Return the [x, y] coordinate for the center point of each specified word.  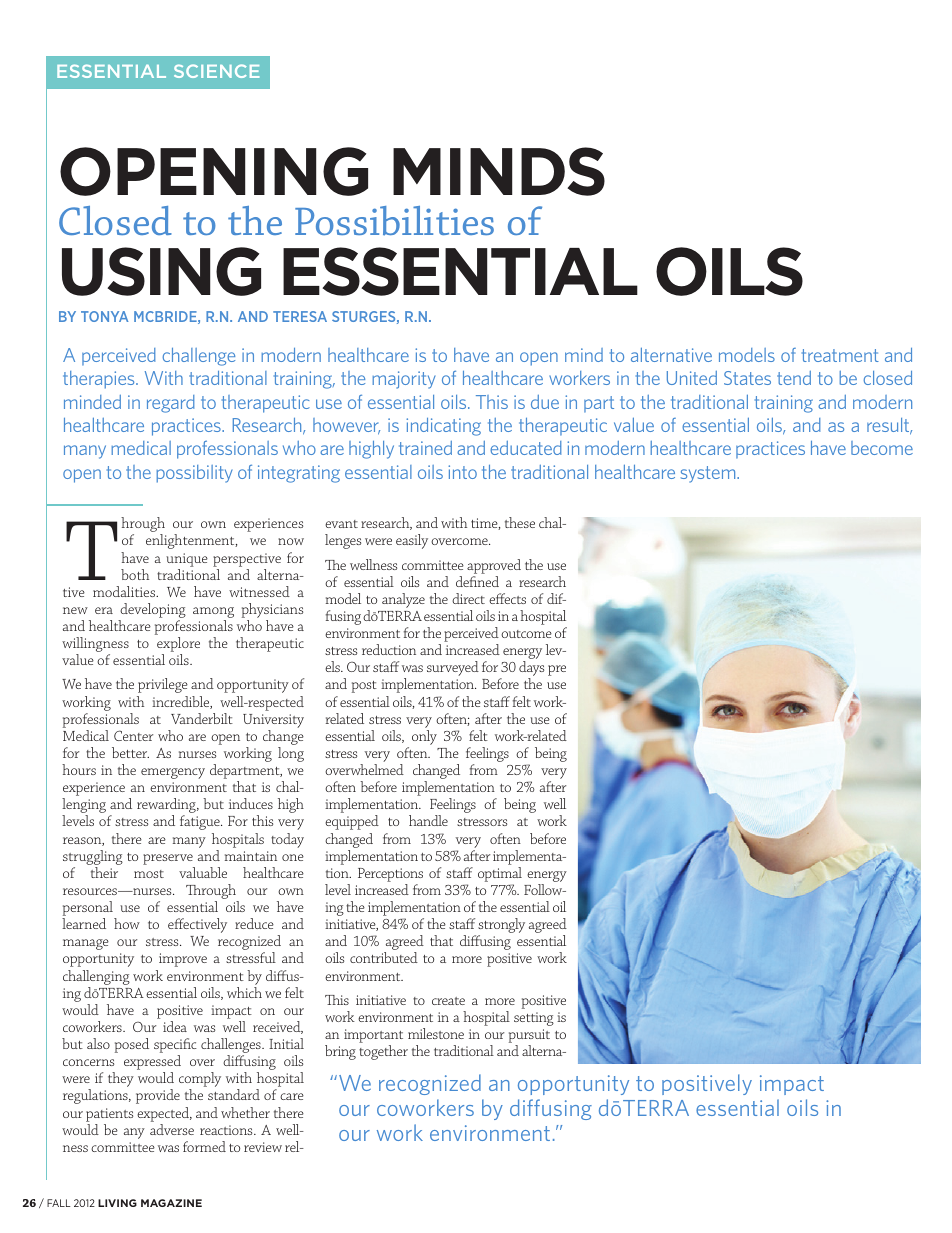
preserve [168, 859]
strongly [501, 927]
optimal [500, 874]
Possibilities [394, 221]
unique [187, 560]
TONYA [104, 316]
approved [494, 566]
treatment [840, 355]
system [709, 474]
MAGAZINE [171, 1203]
